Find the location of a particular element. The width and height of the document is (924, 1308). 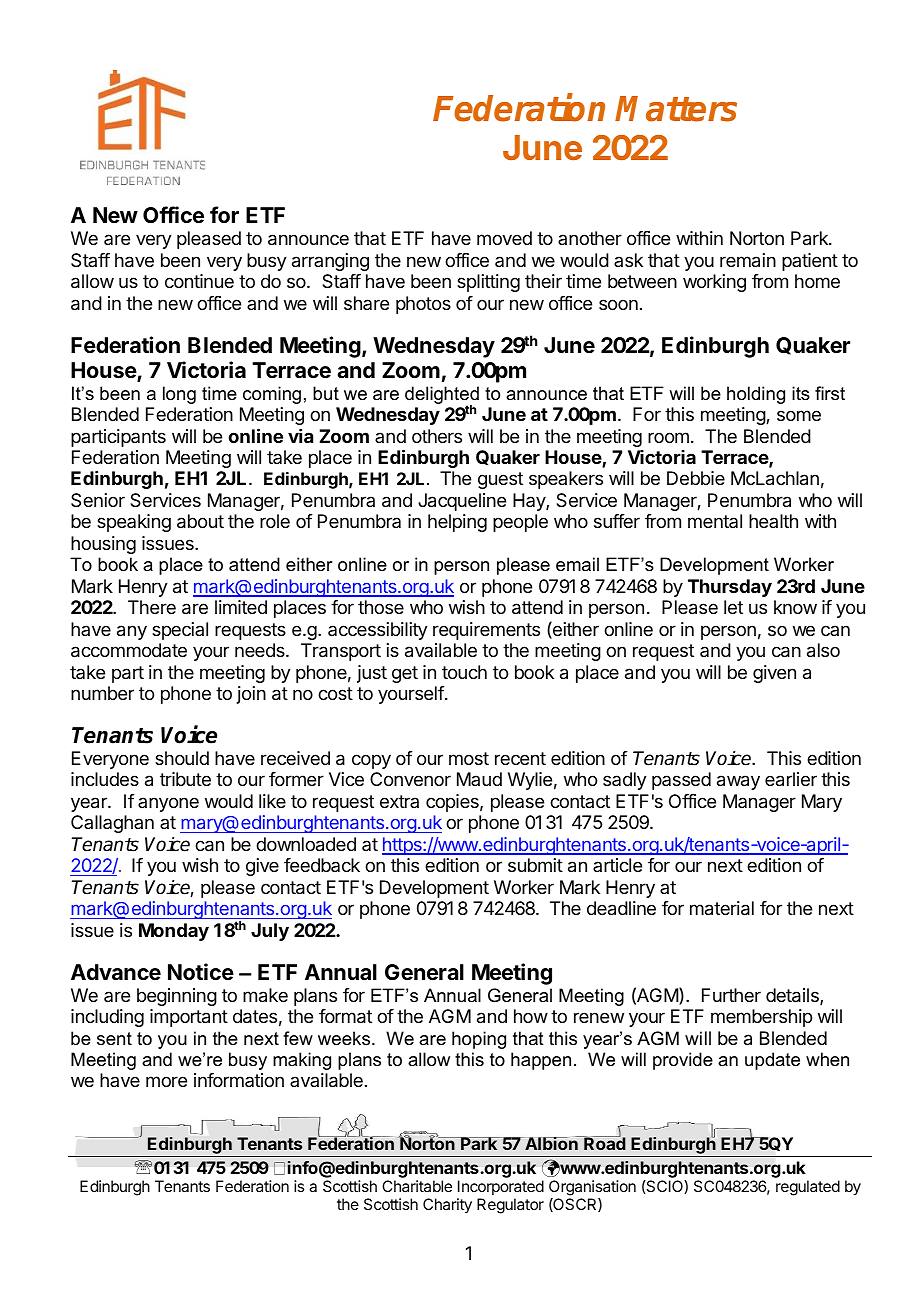

mental is located at coordinates (715, 521).
